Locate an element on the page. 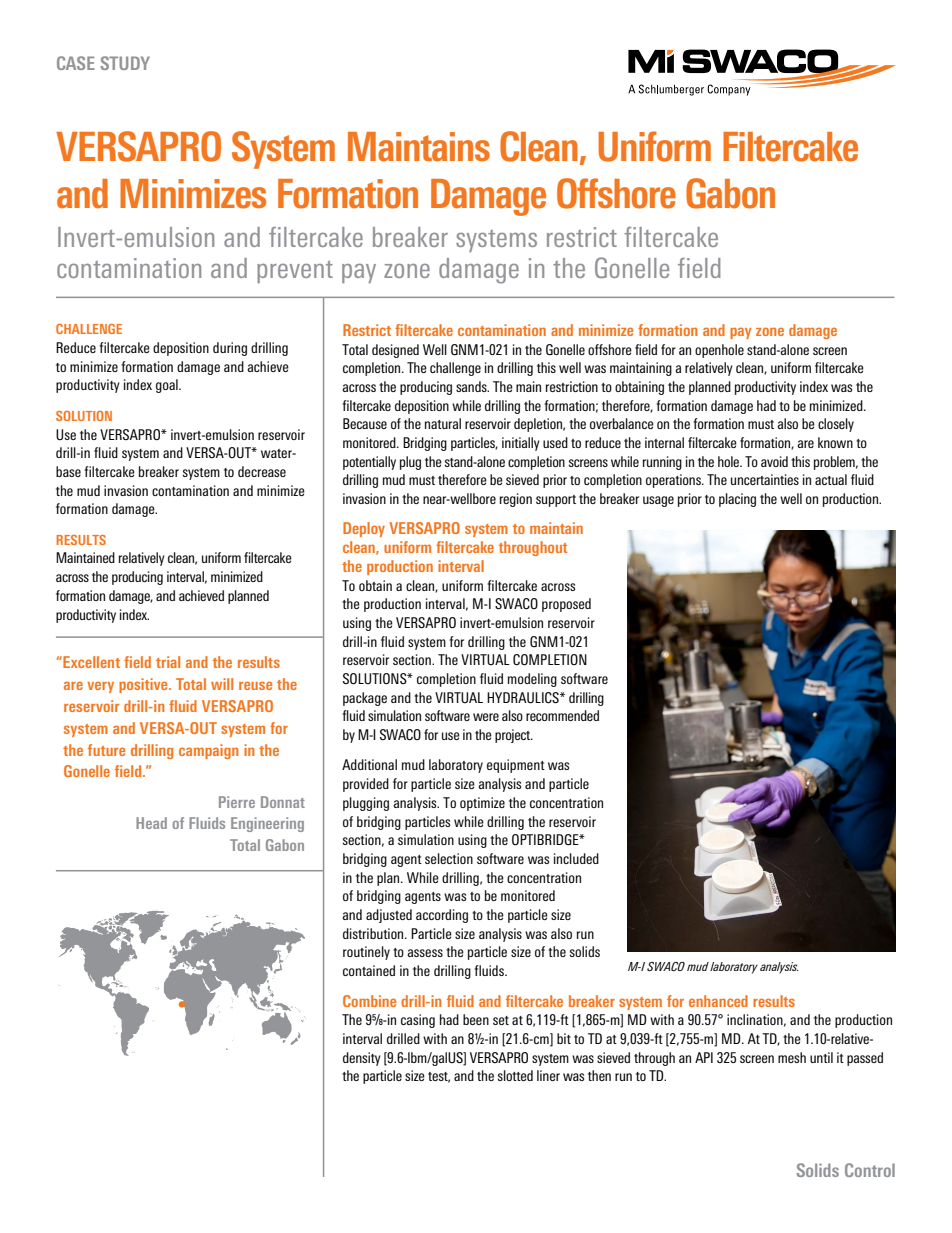 The image size is (952, 1233). STUDY is located at coordinates (125, 63).
